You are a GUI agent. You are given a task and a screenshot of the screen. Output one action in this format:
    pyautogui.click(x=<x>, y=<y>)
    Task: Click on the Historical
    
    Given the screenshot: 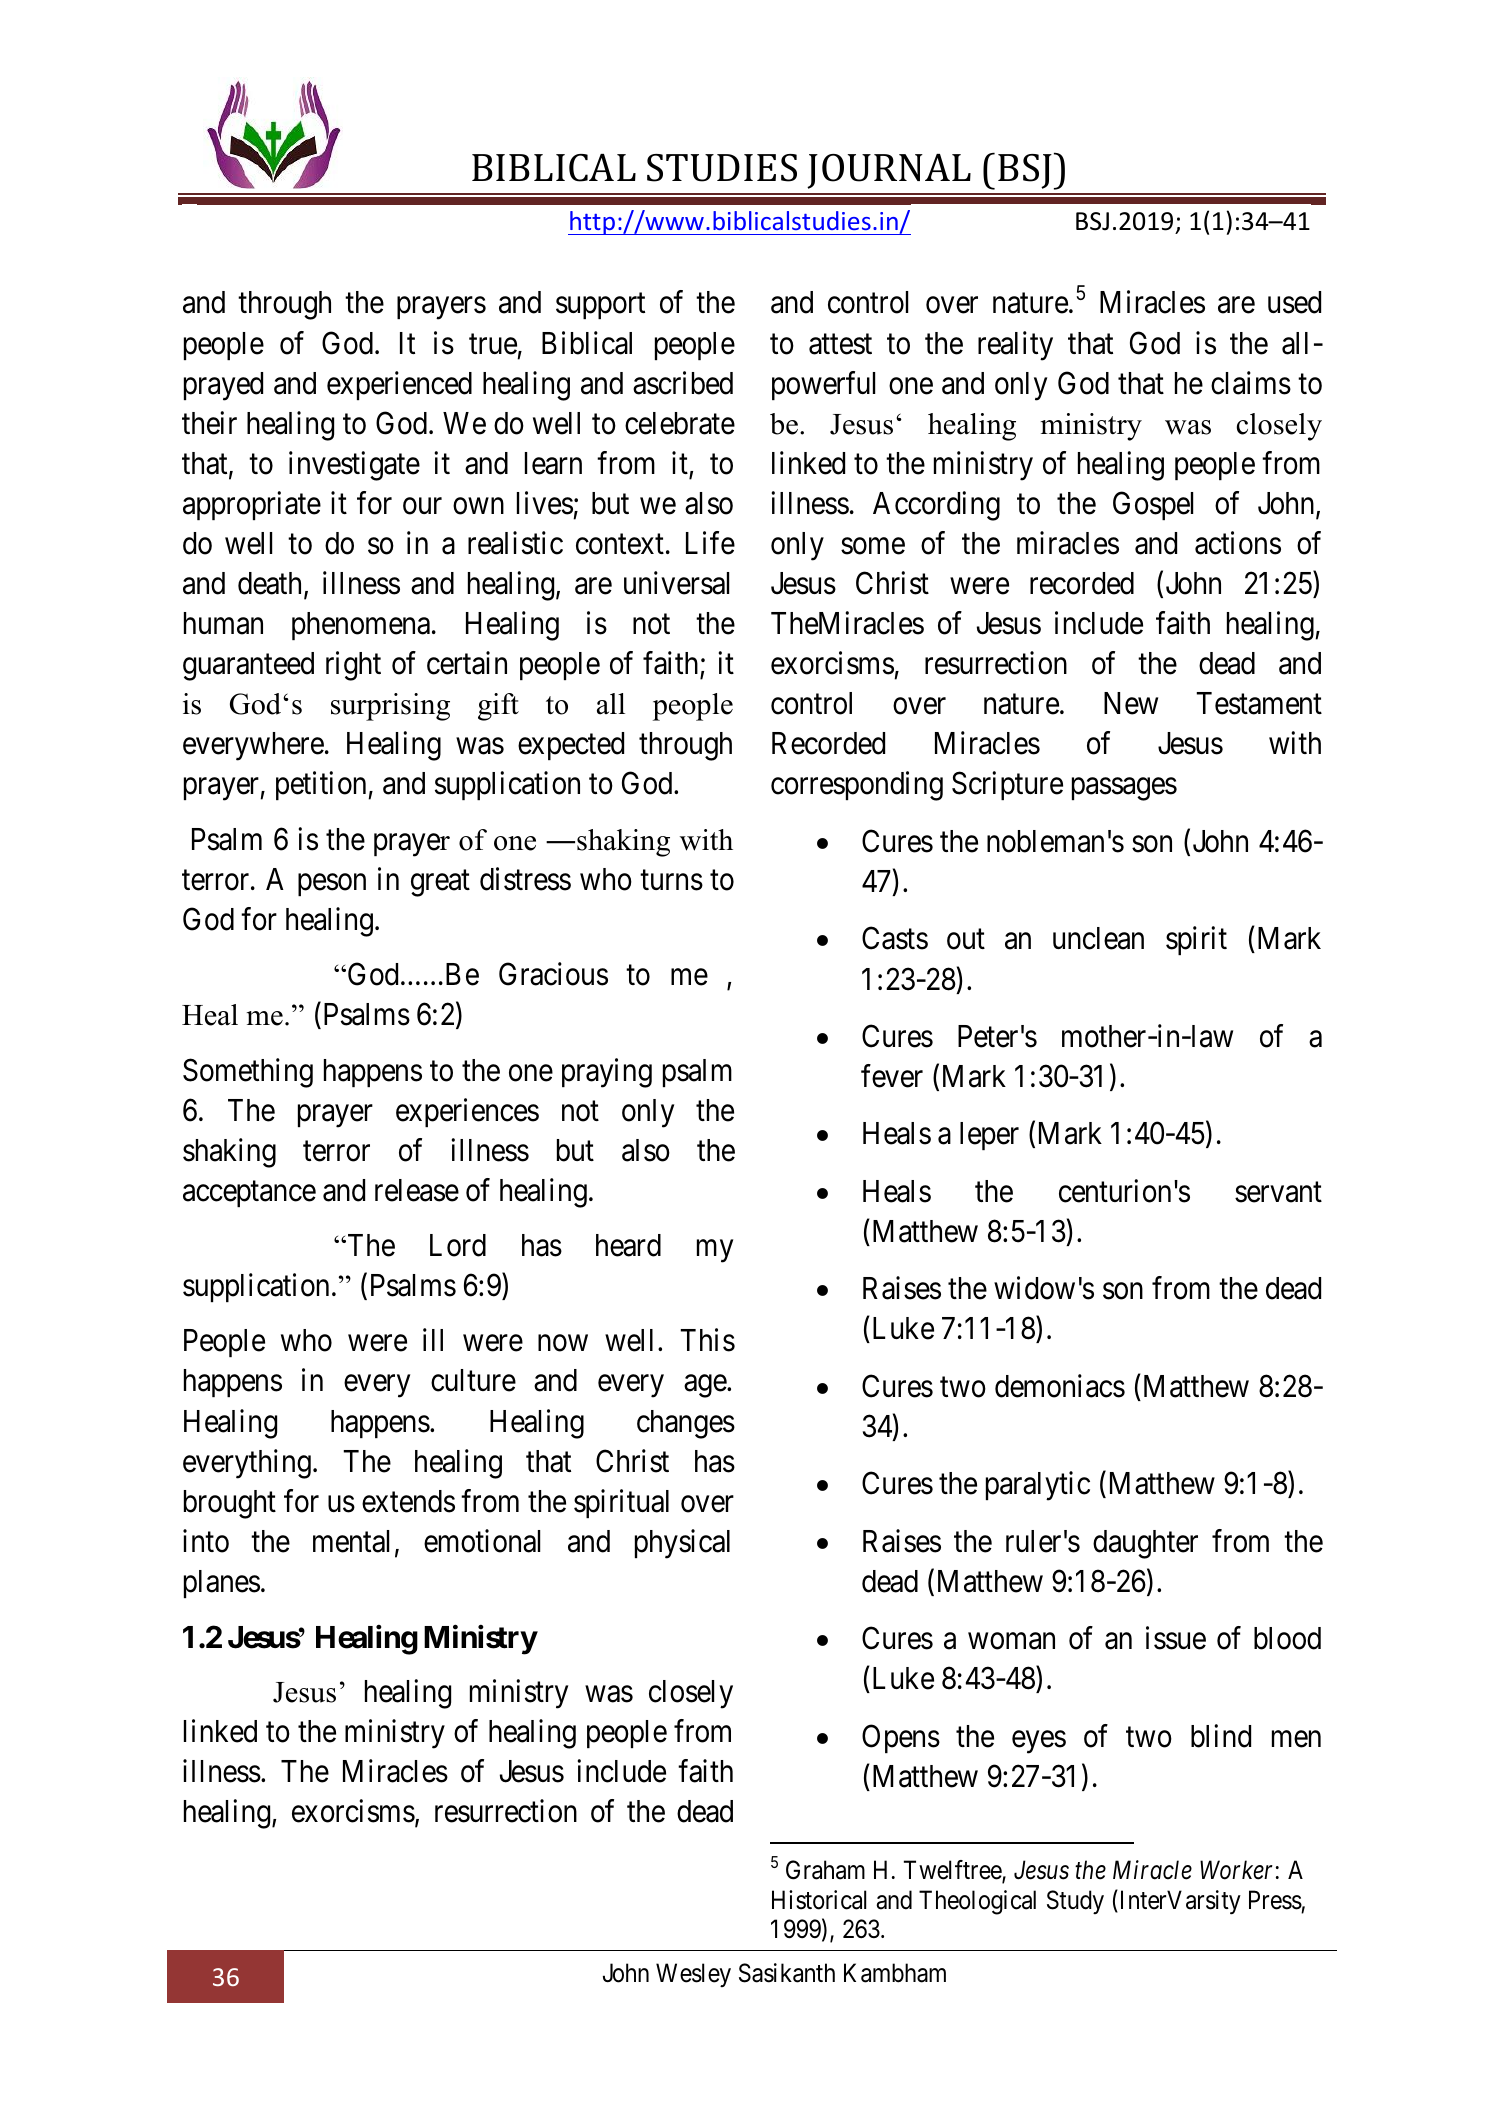 What is the action you would take?
    pyautogui.click(x=819, y=1900)
